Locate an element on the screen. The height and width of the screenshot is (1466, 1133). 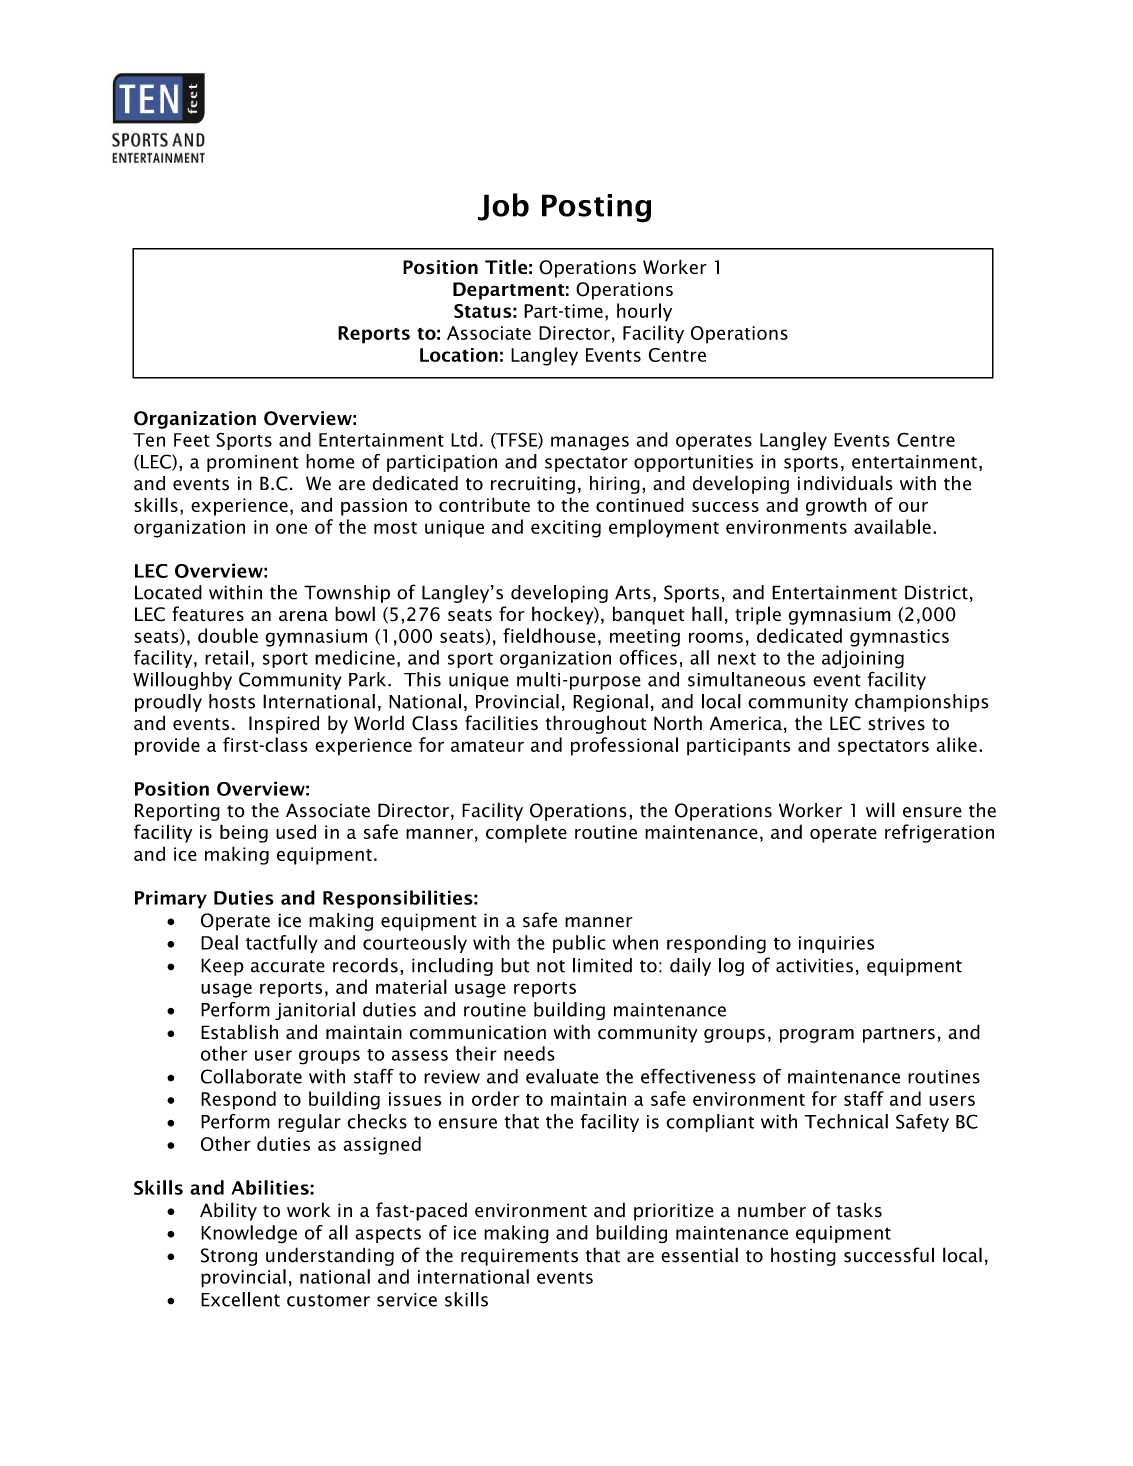
hourly is located at coordinates (644, 312).
